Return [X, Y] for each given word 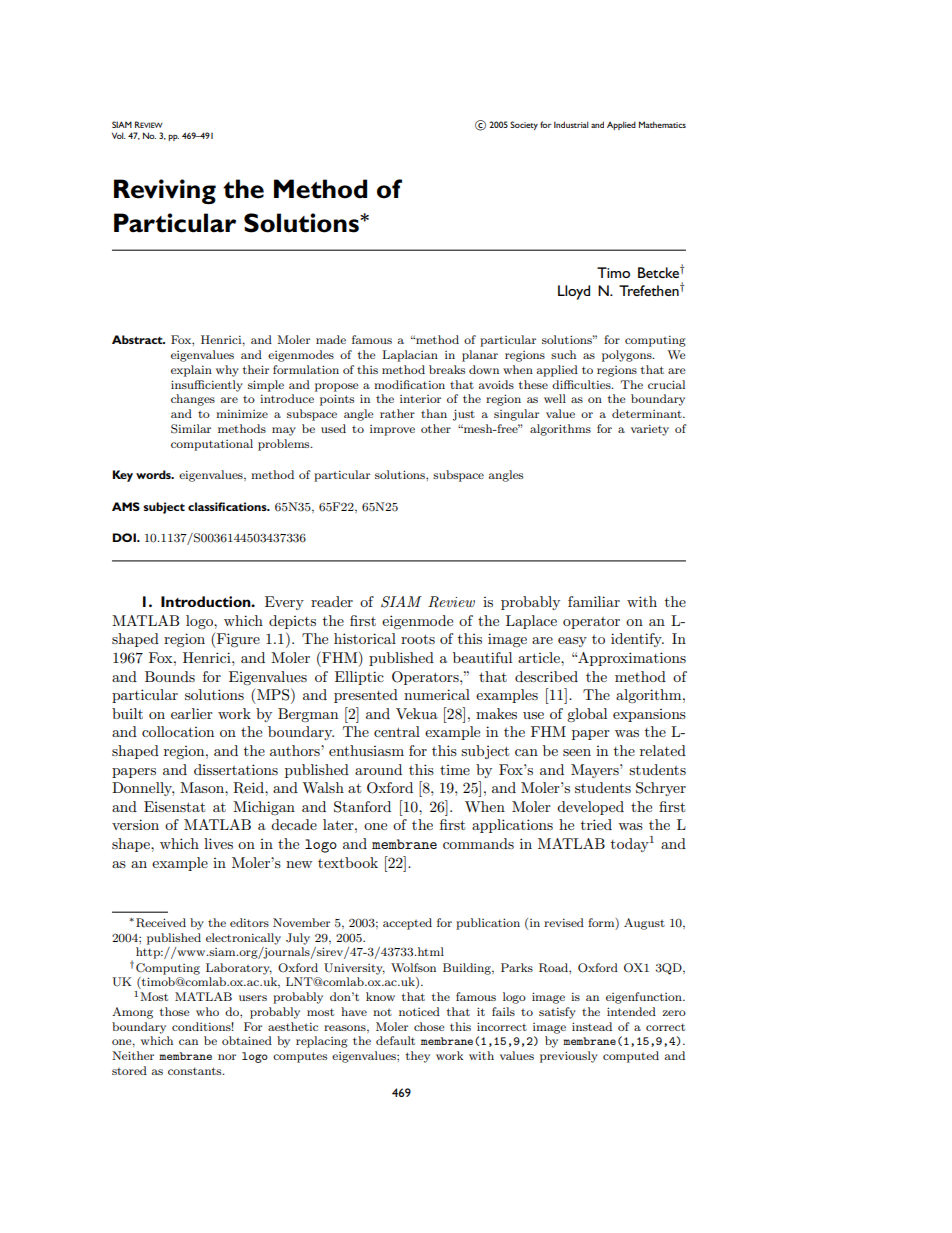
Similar [191, 429]
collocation [178, 731]
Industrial [571, 124]
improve [392, 430]
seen [577, 752]
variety [650, 430]
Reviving [165, 191]
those [175, 1011]
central [397, 731]
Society [524, 125]
